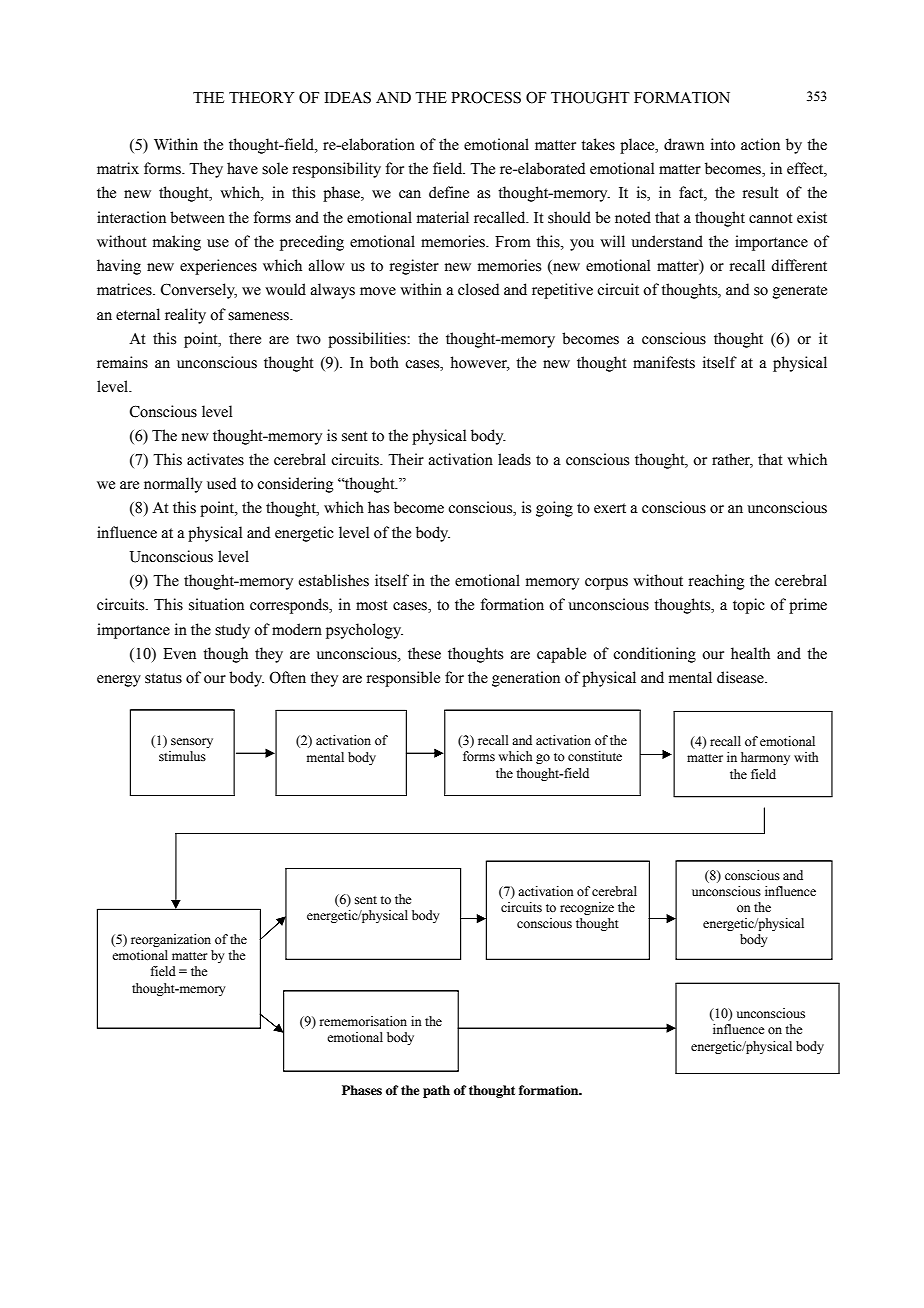 Image resolution: width=924 pixels, height=1308 pixels. Describe the element at coordinates (171, 940) in the screenshot. I see `reorganization` at that location.
